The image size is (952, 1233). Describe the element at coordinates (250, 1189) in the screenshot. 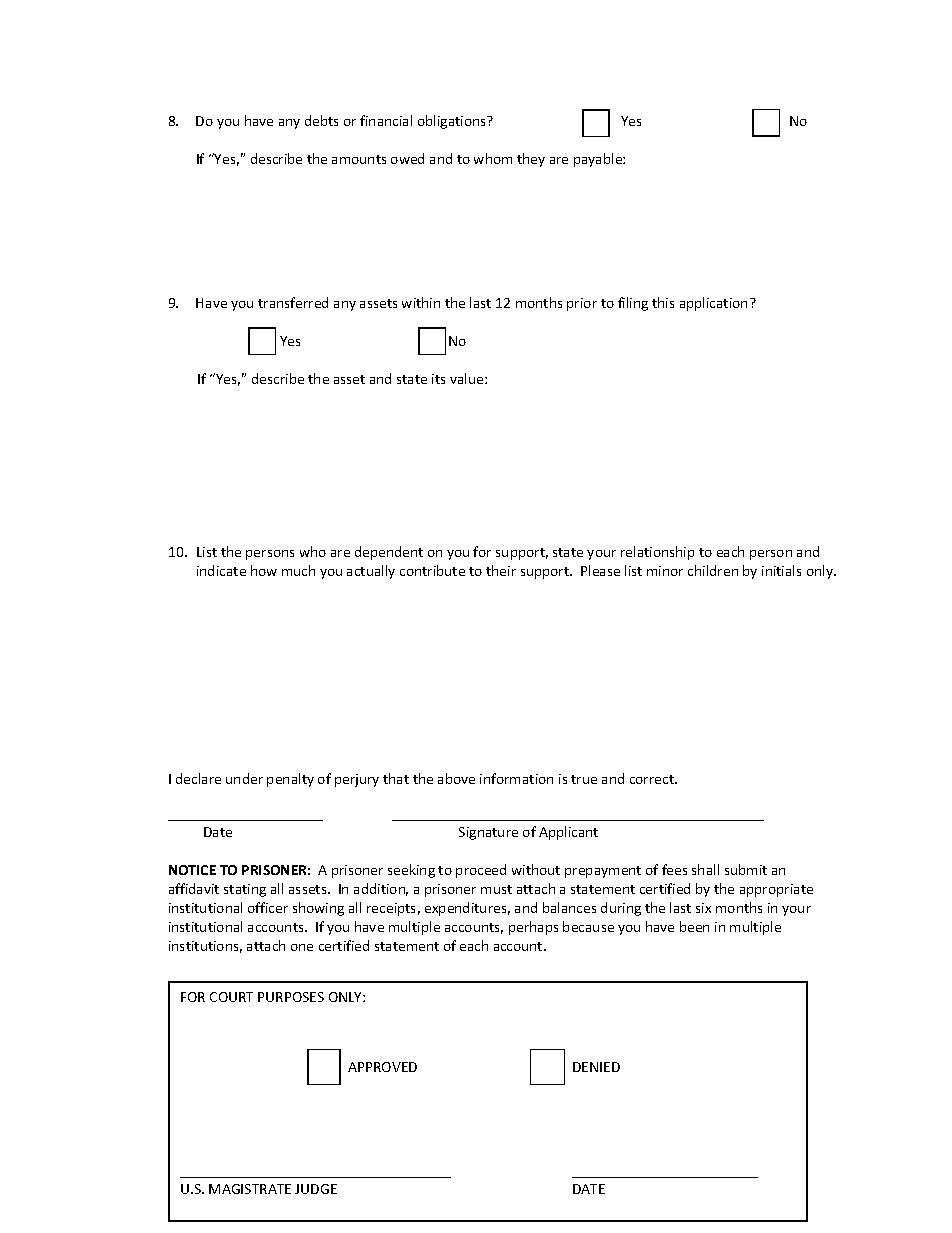

I see `MAGISTRATE` at that location.
